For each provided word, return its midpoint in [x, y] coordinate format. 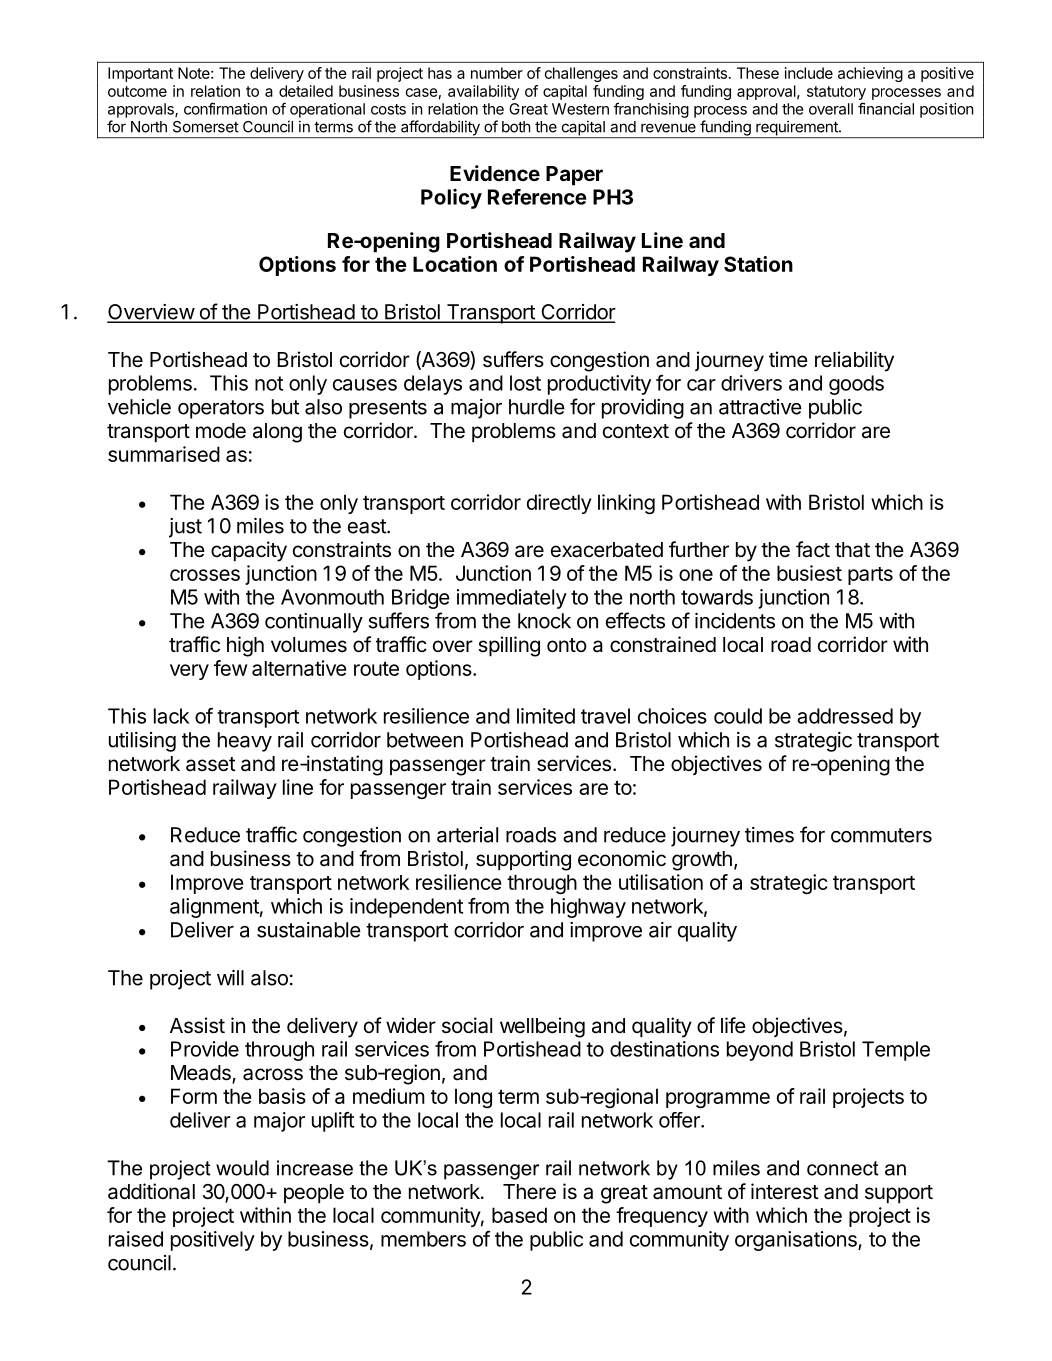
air [660, 930]
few [230, 668]
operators [221, 409]
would [242, 1168]
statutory [836, 93]
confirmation [225, 108]
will [230, 978]
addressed [845, 716]
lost [525, 383]
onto [567, 645]
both [516, 127]
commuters [881, 835]
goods [856, 385]
